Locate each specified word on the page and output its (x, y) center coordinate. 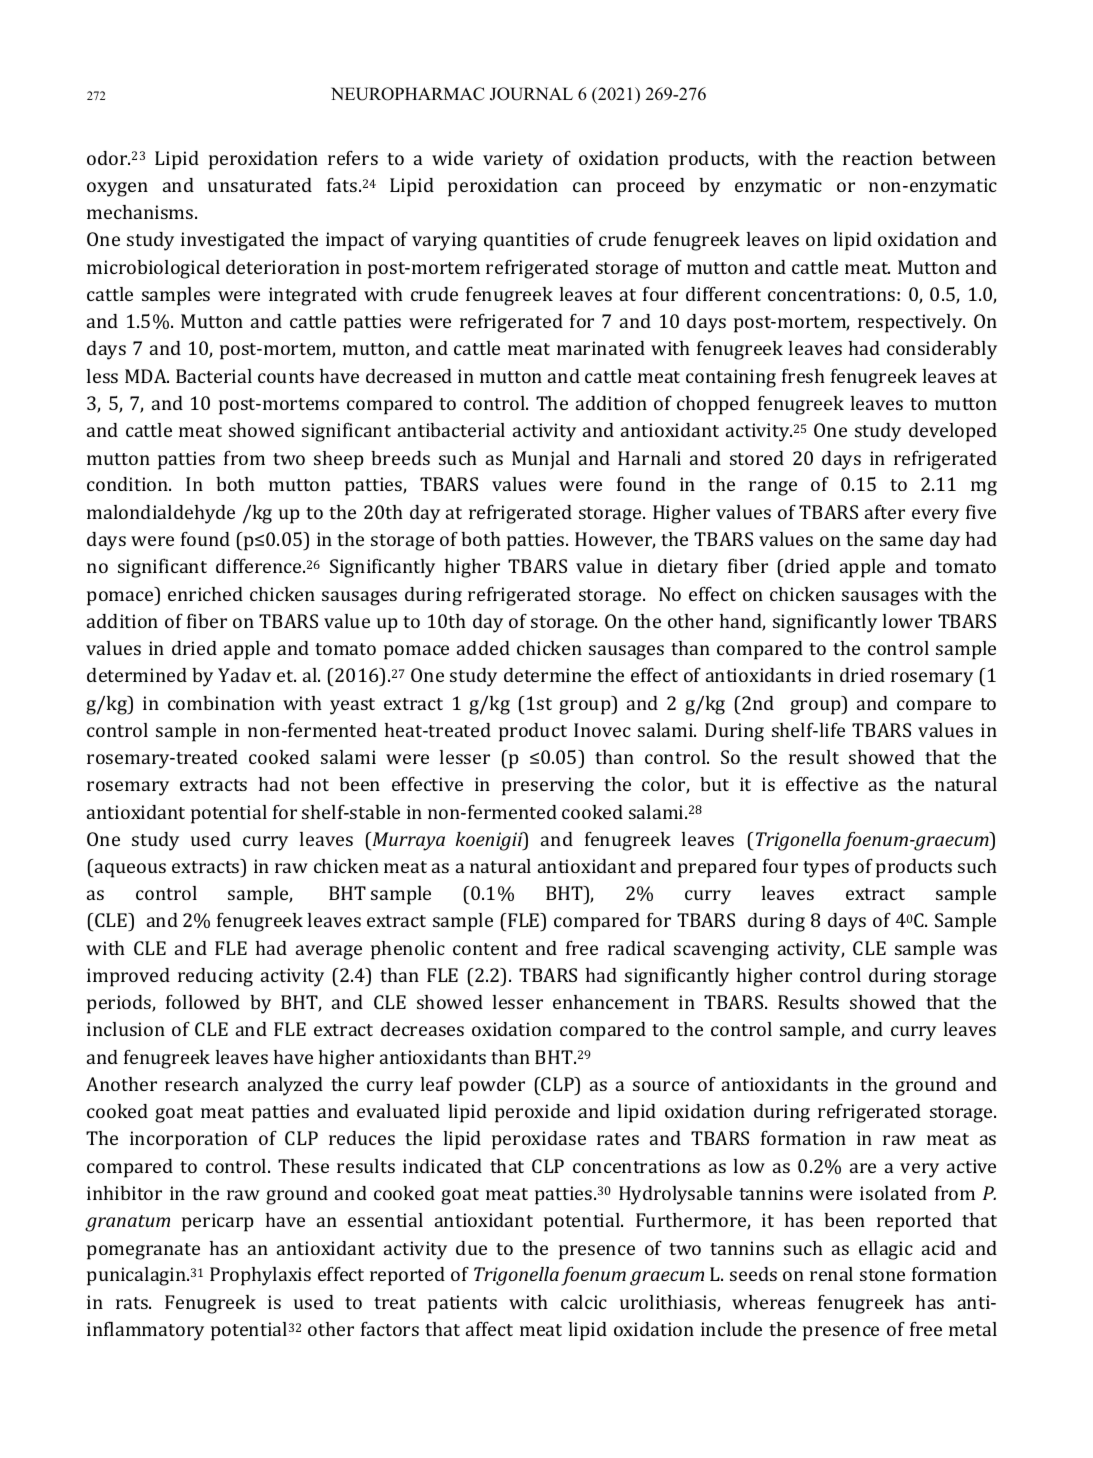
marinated (601, 348)
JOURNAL (531, 94)
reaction (878, 158)
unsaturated (260, 185)
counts (286, 377)
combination (221, 703)
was (980, 950)
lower (907, 621)
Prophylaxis (260, 1276)
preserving (548, 786)
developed (953, 432)
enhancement (611, 1002)
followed (203, 1002)
